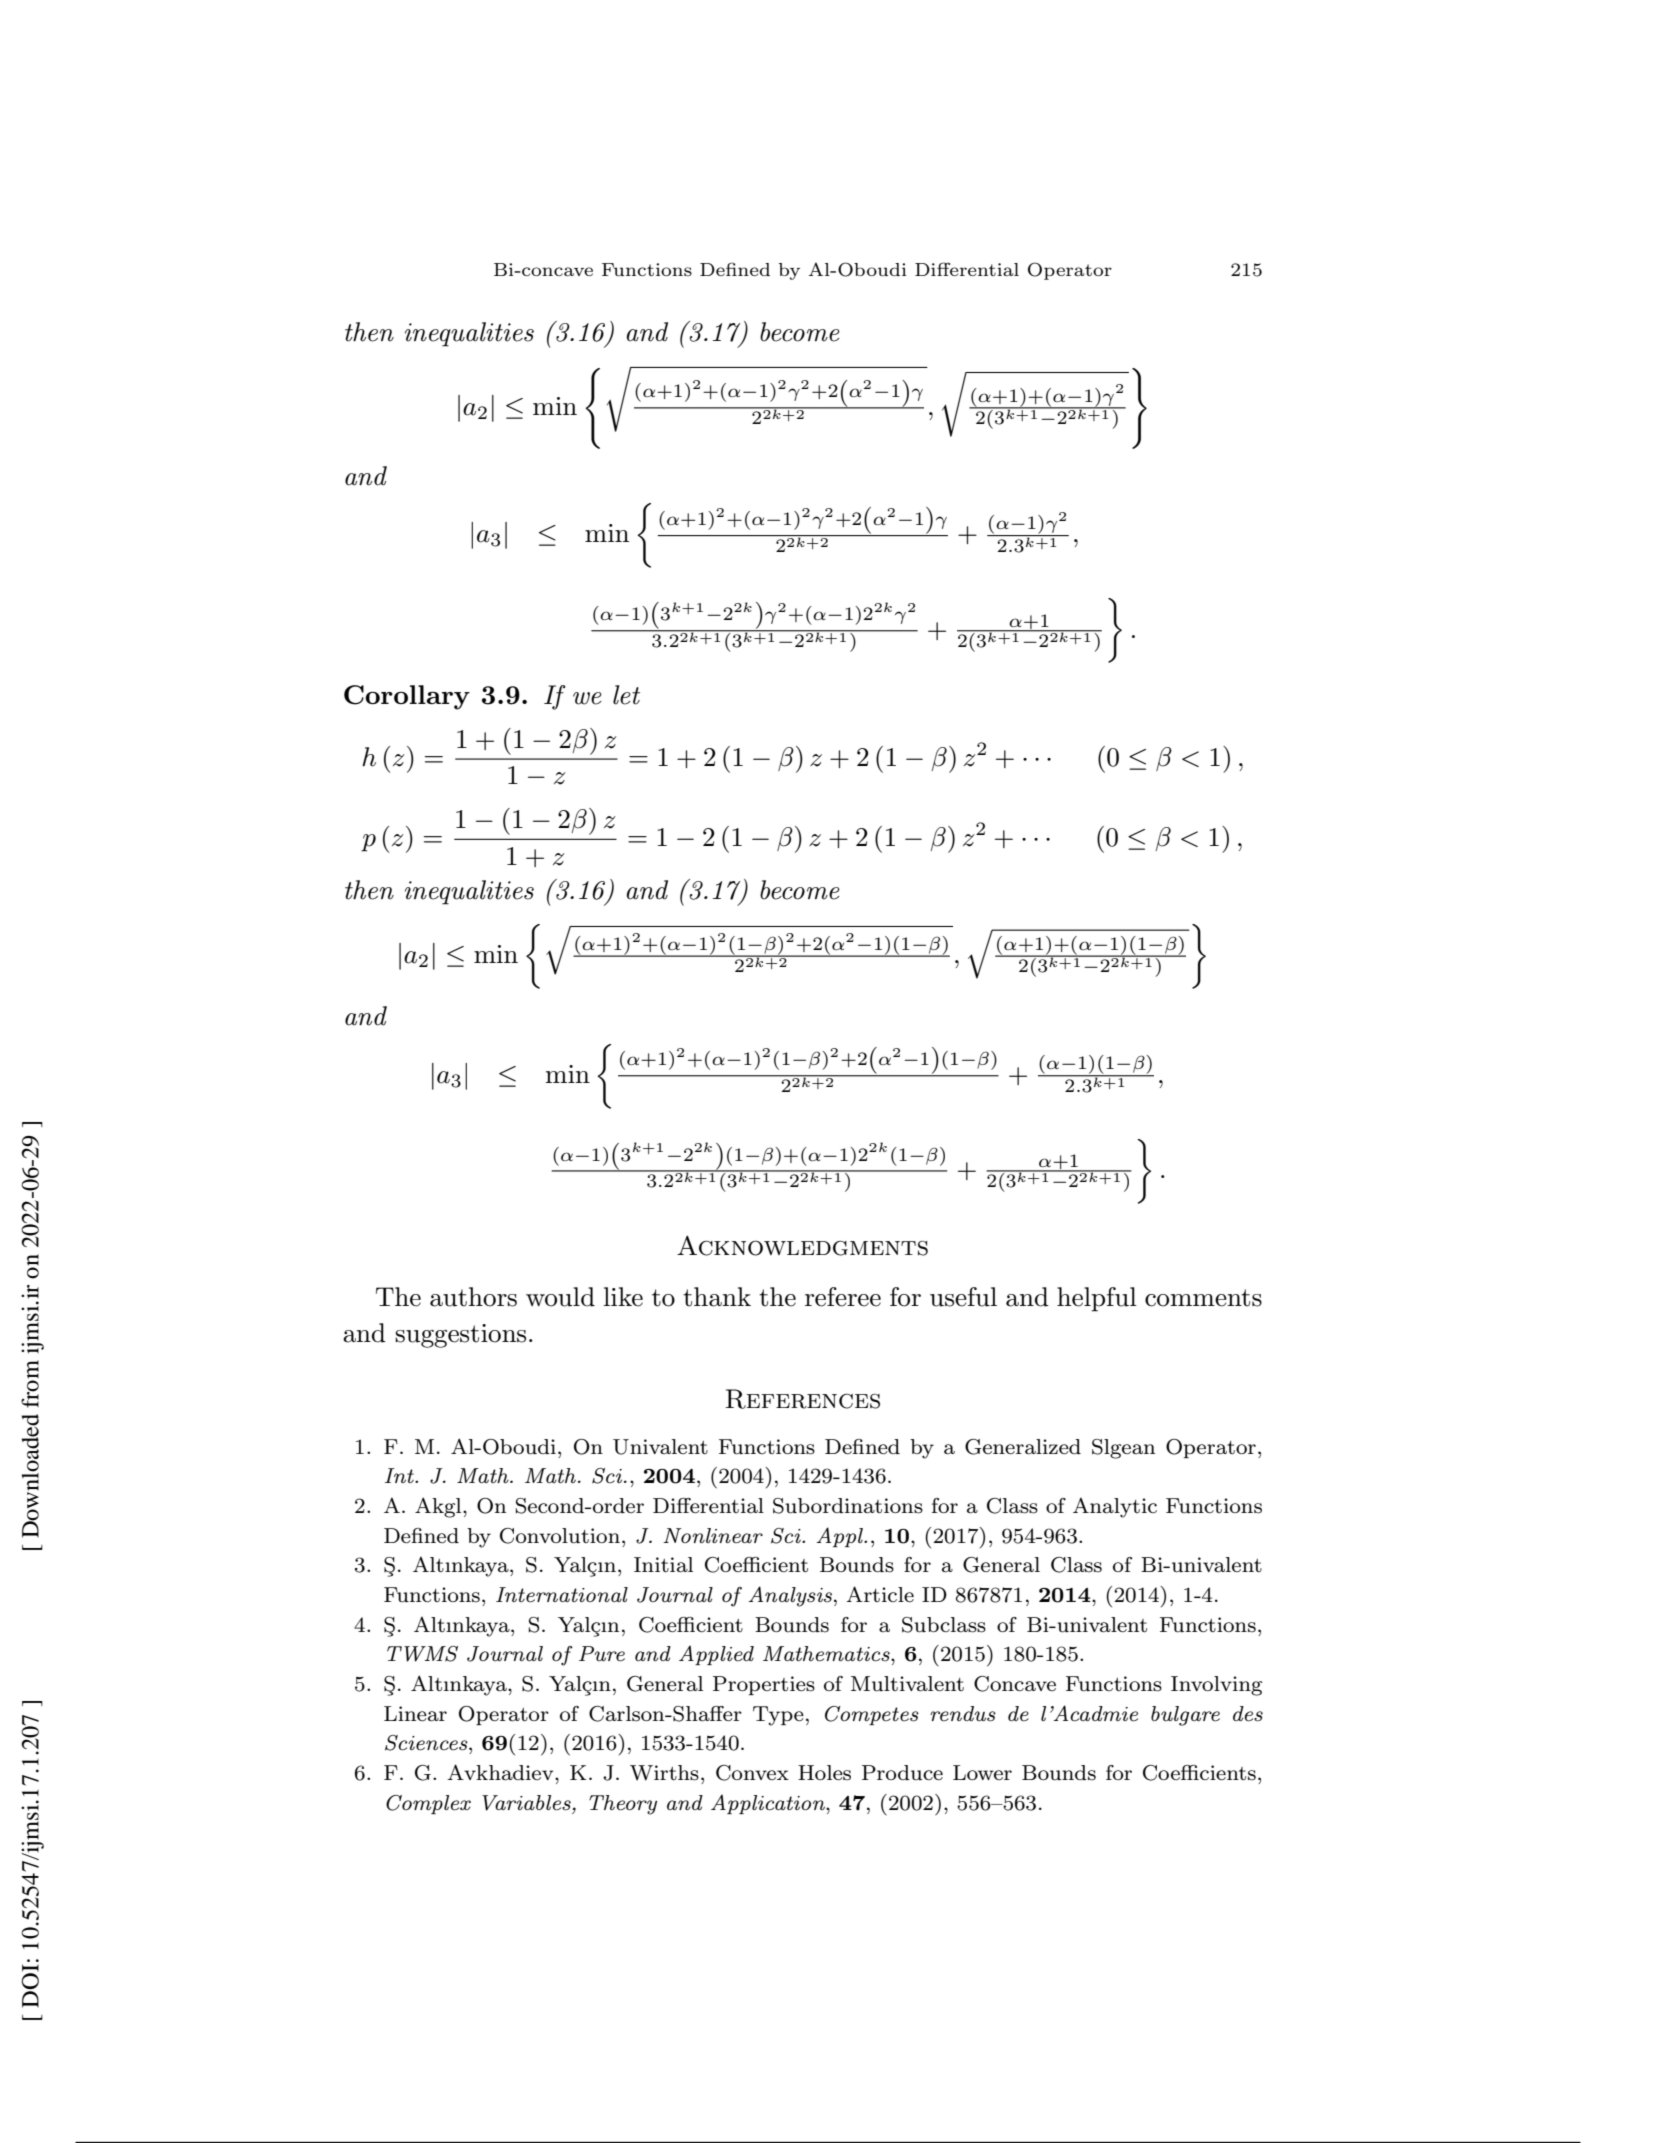 This screenshot has height=2143, width=1656. Describe the element at coordinates (1203, 1298) in the screenshot. I see `comments` at that location.
